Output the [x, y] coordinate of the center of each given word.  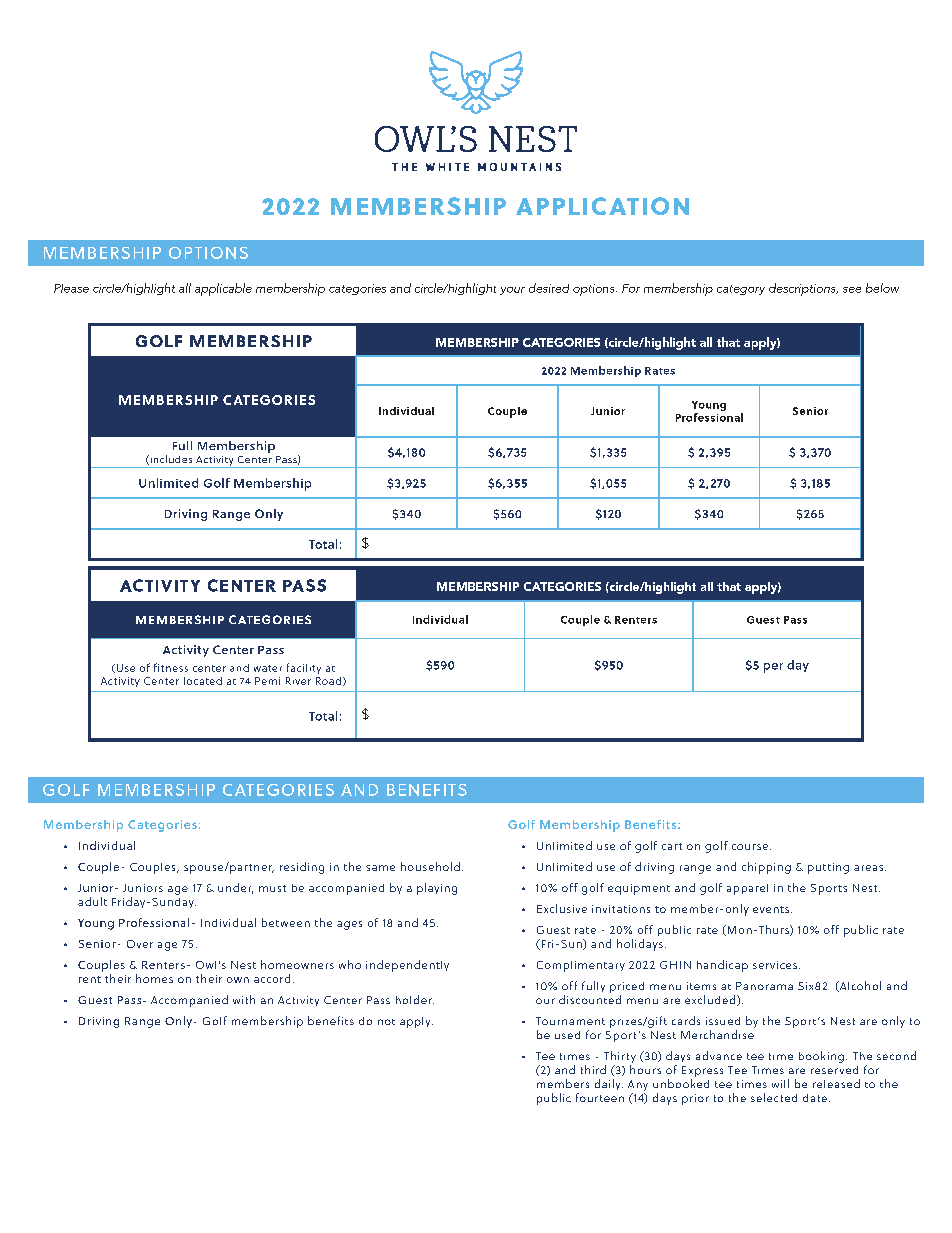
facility [304, 668]
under [235, 888]
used [567, 1035]
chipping [766, 868]
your [512, 291]
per [773, 668]
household [430, 866]
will [780, 1083]
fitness [171, 667]
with [244, 999]
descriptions [803, 289]
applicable [223, 289]
